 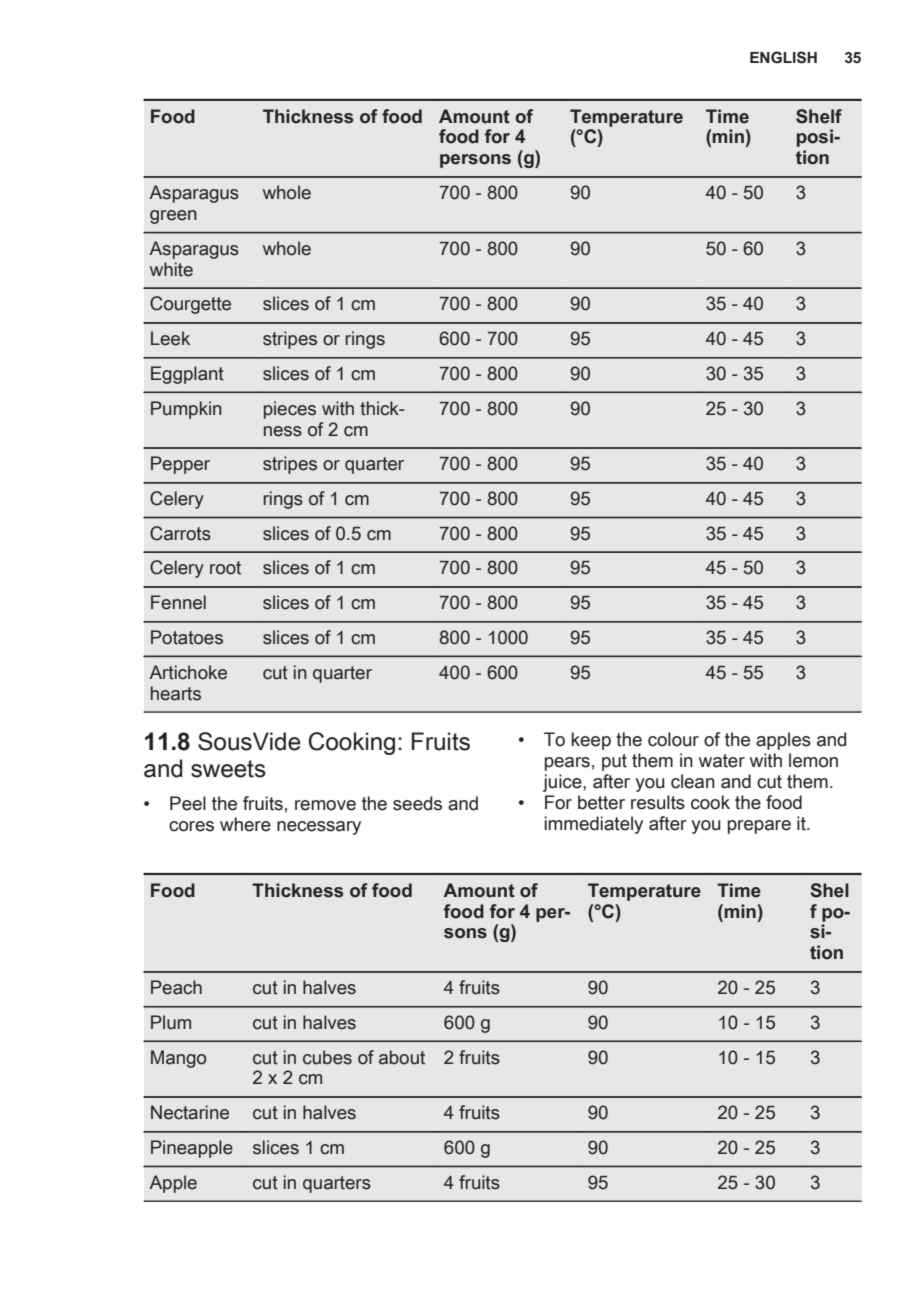 What do you see at coordinates (190, 305) in the screenshot?
I see `Courgette` at bounding box center [190, 305].
